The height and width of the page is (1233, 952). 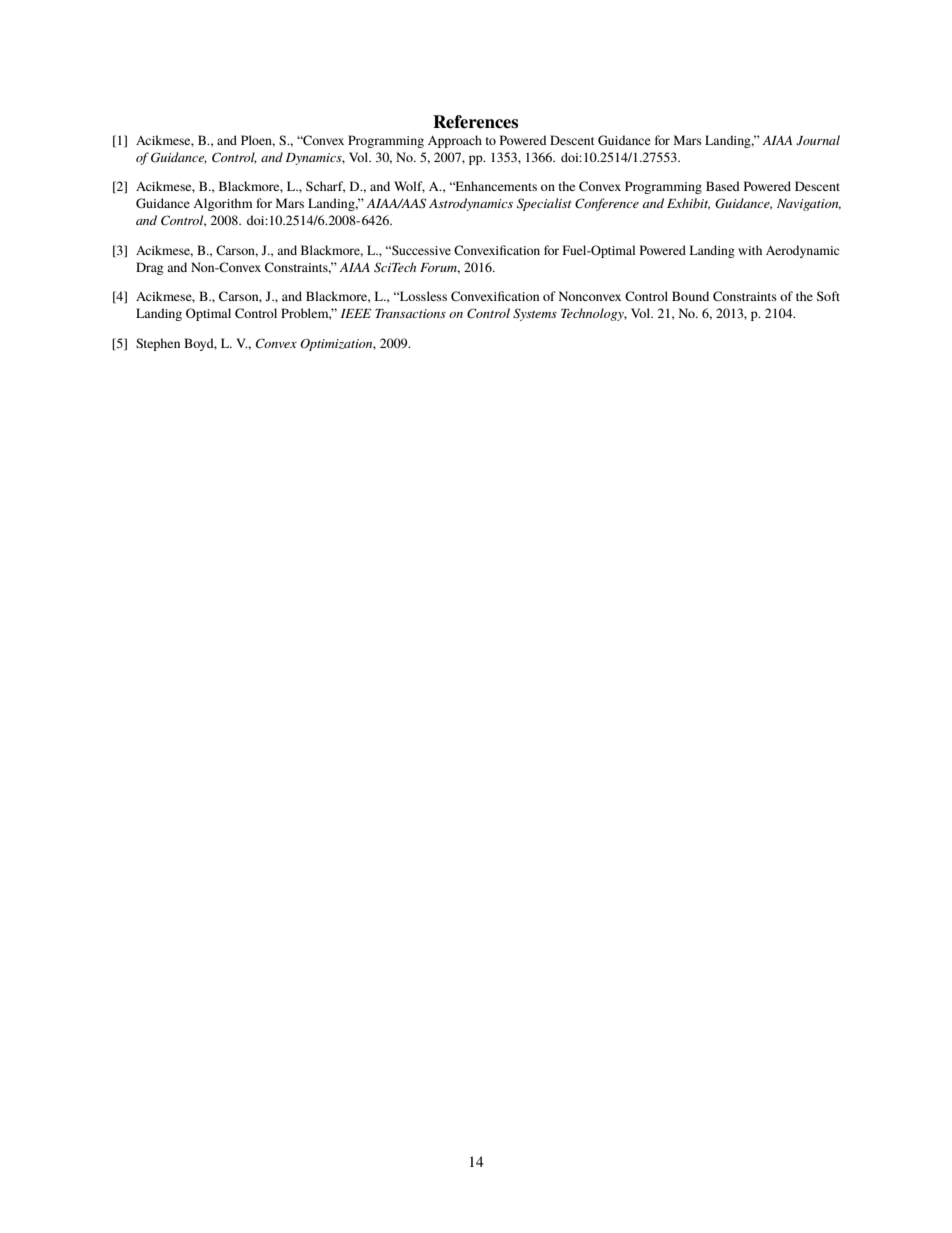 I want to click on Journal, so click(x=818, y=140).
